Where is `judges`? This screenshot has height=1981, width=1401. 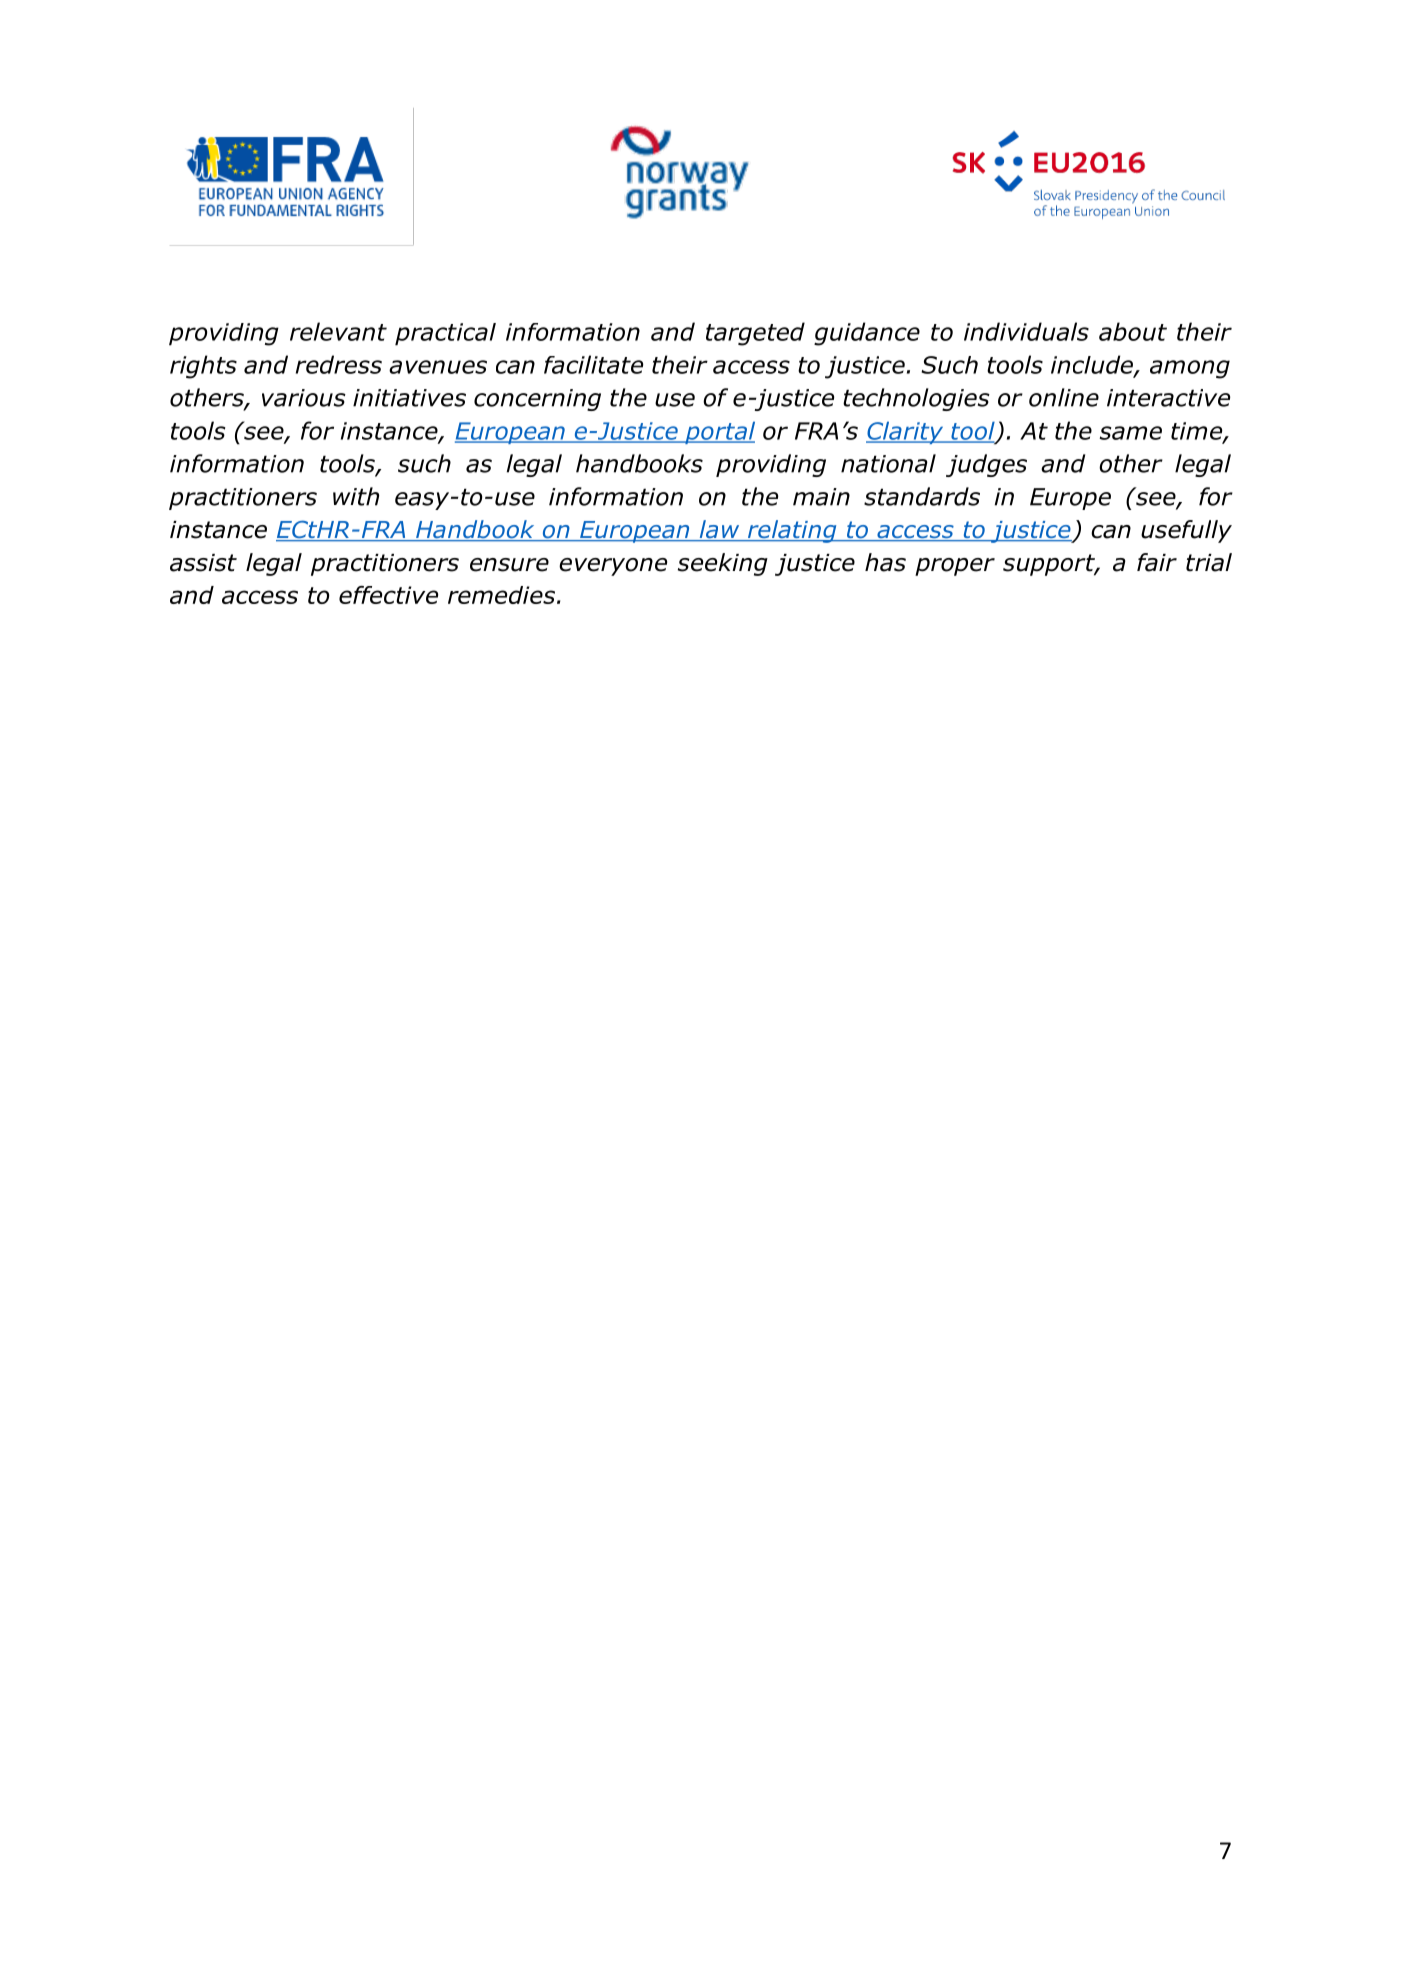
judges is located at coordinates (986, 465).
